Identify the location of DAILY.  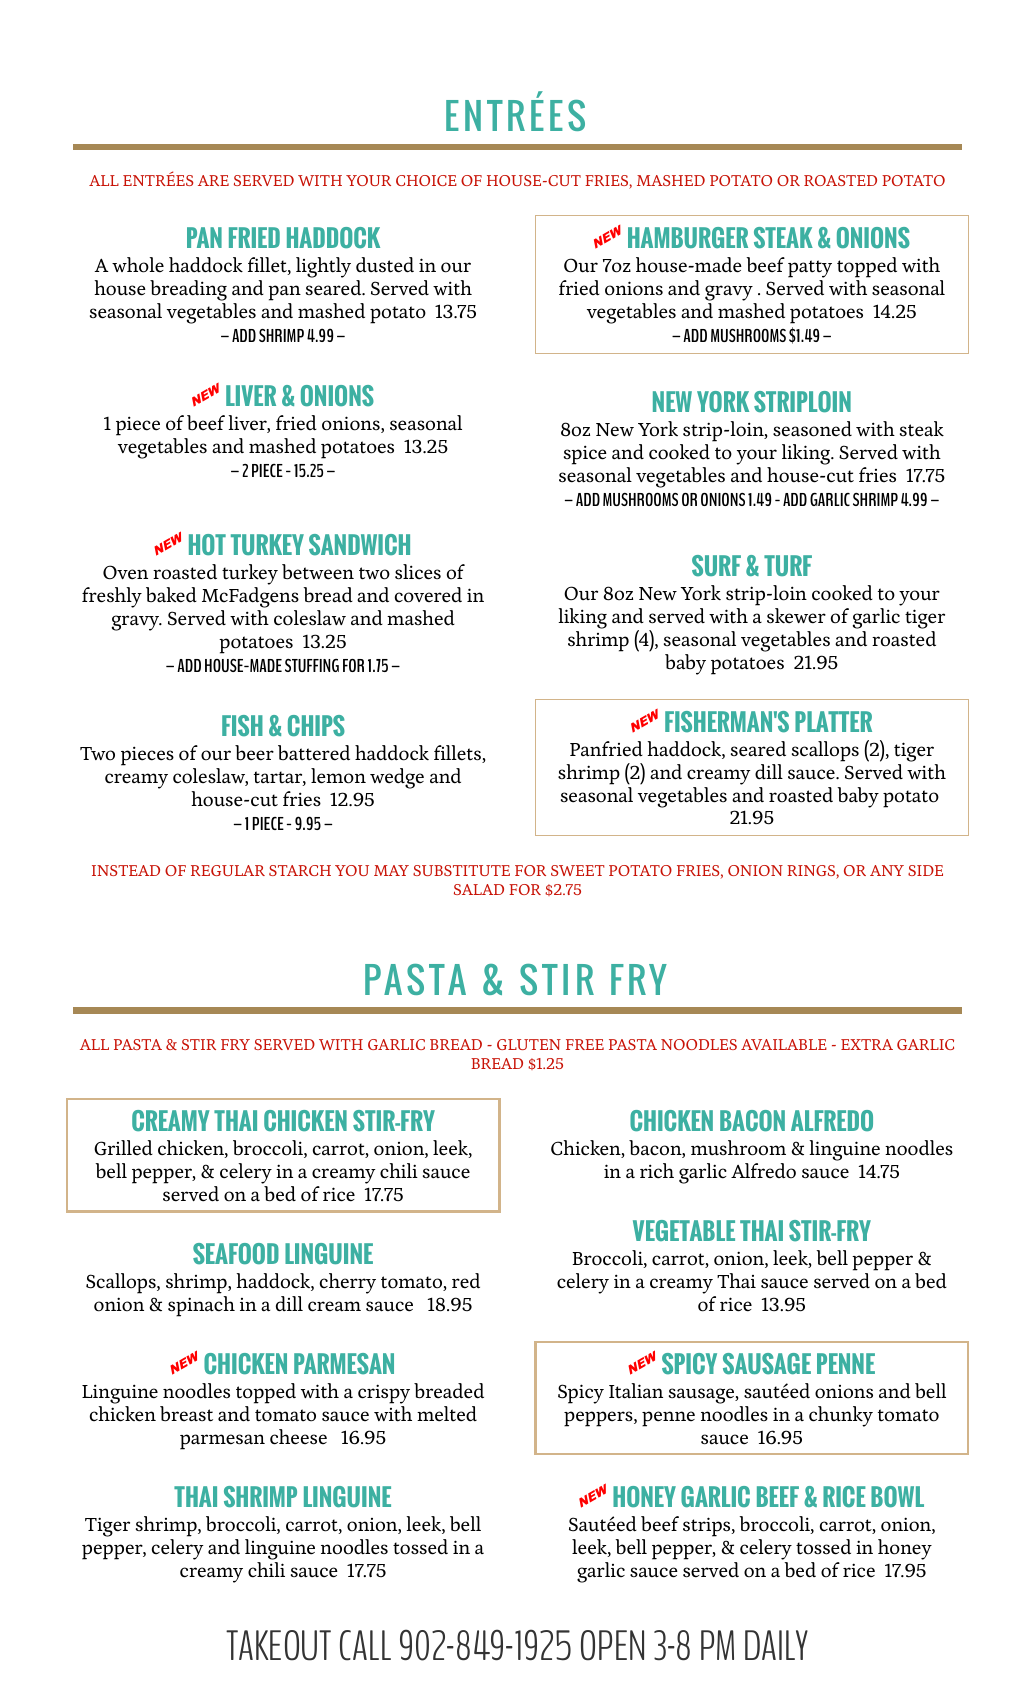
(776, 1645).
